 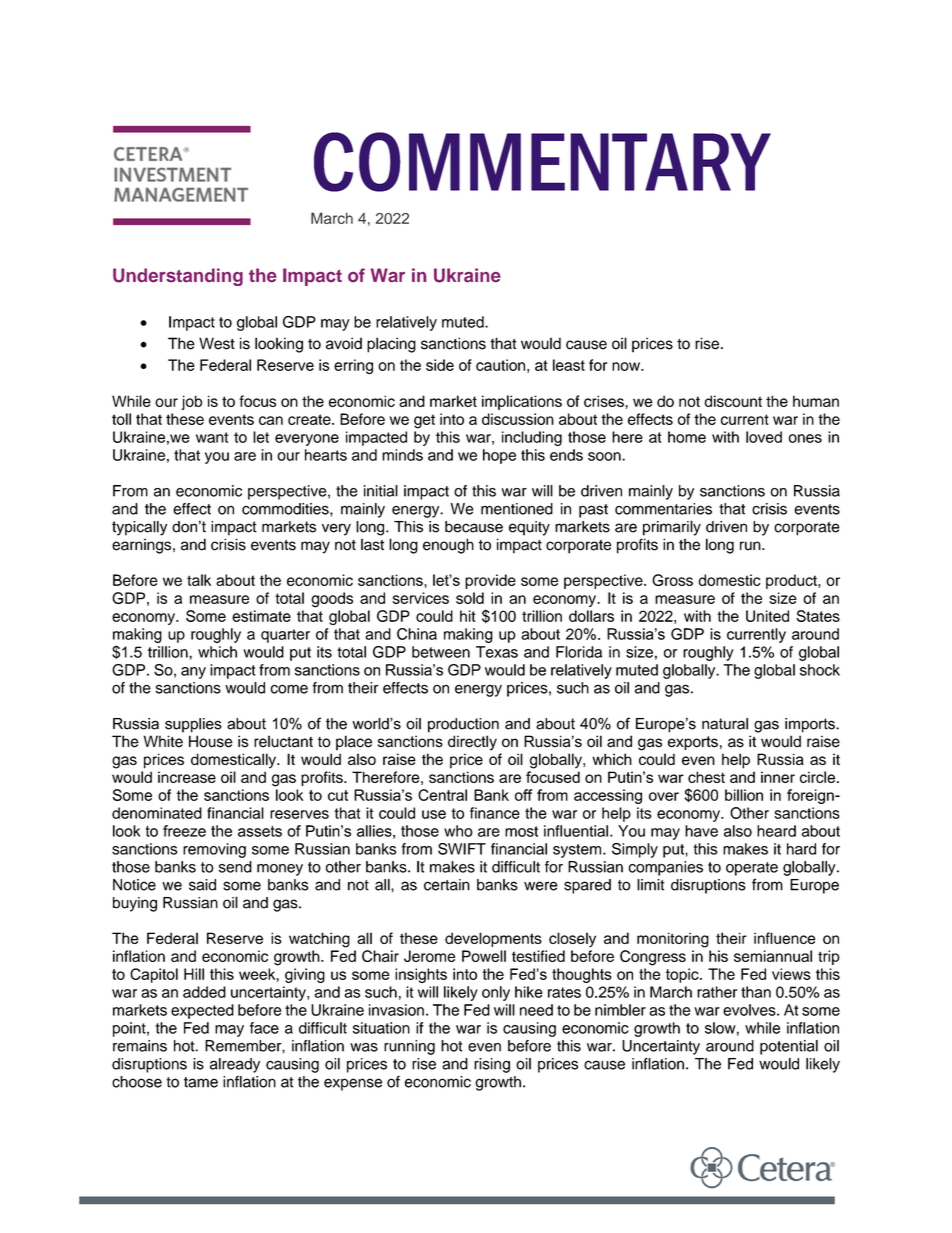 What do you see at coordinates (178, 277) in the screenshot?
I see `Understanding` at bounding box center [178, 277].
